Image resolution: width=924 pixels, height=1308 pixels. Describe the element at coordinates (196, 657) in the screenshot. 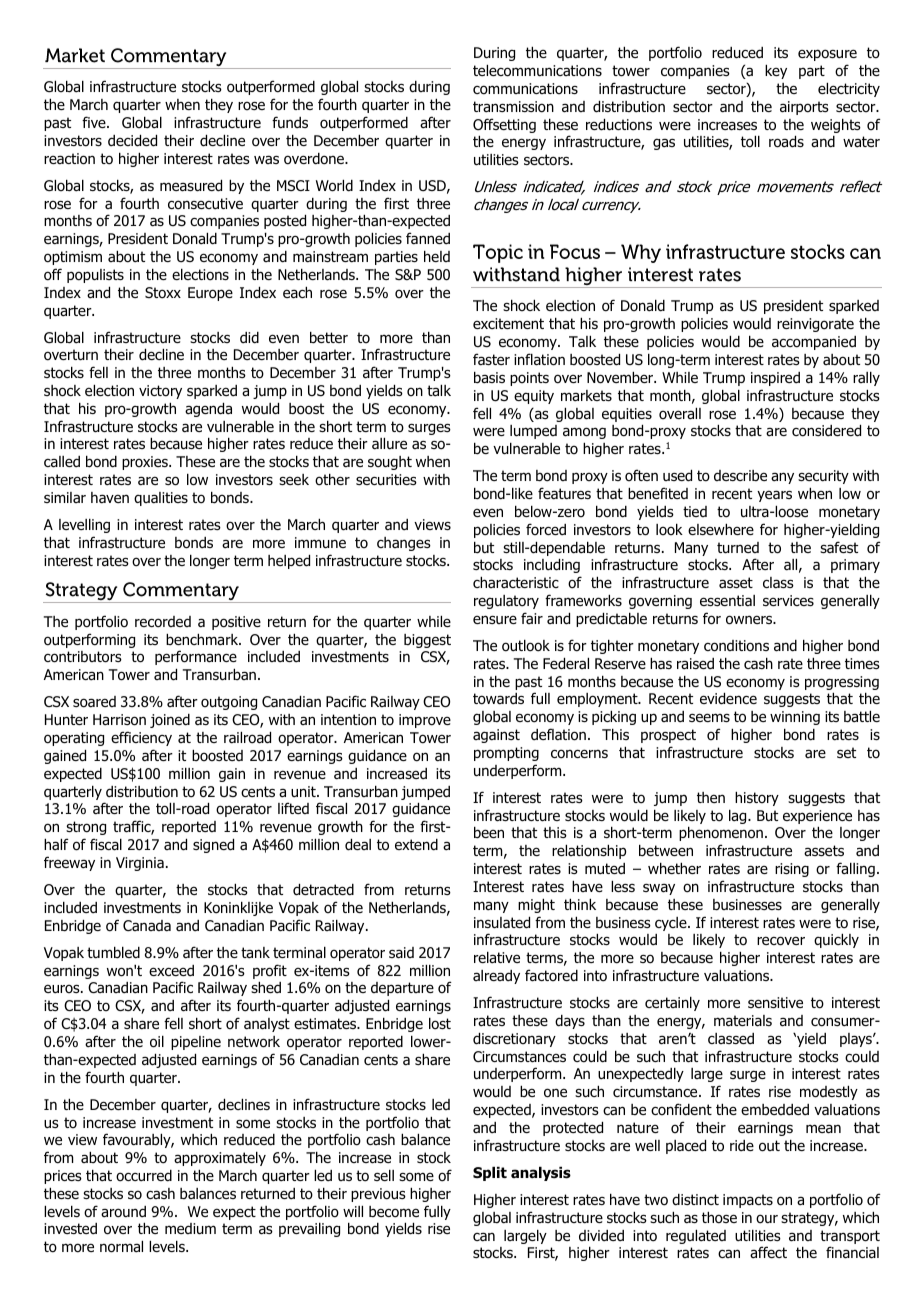

I see `performance` at that location.
